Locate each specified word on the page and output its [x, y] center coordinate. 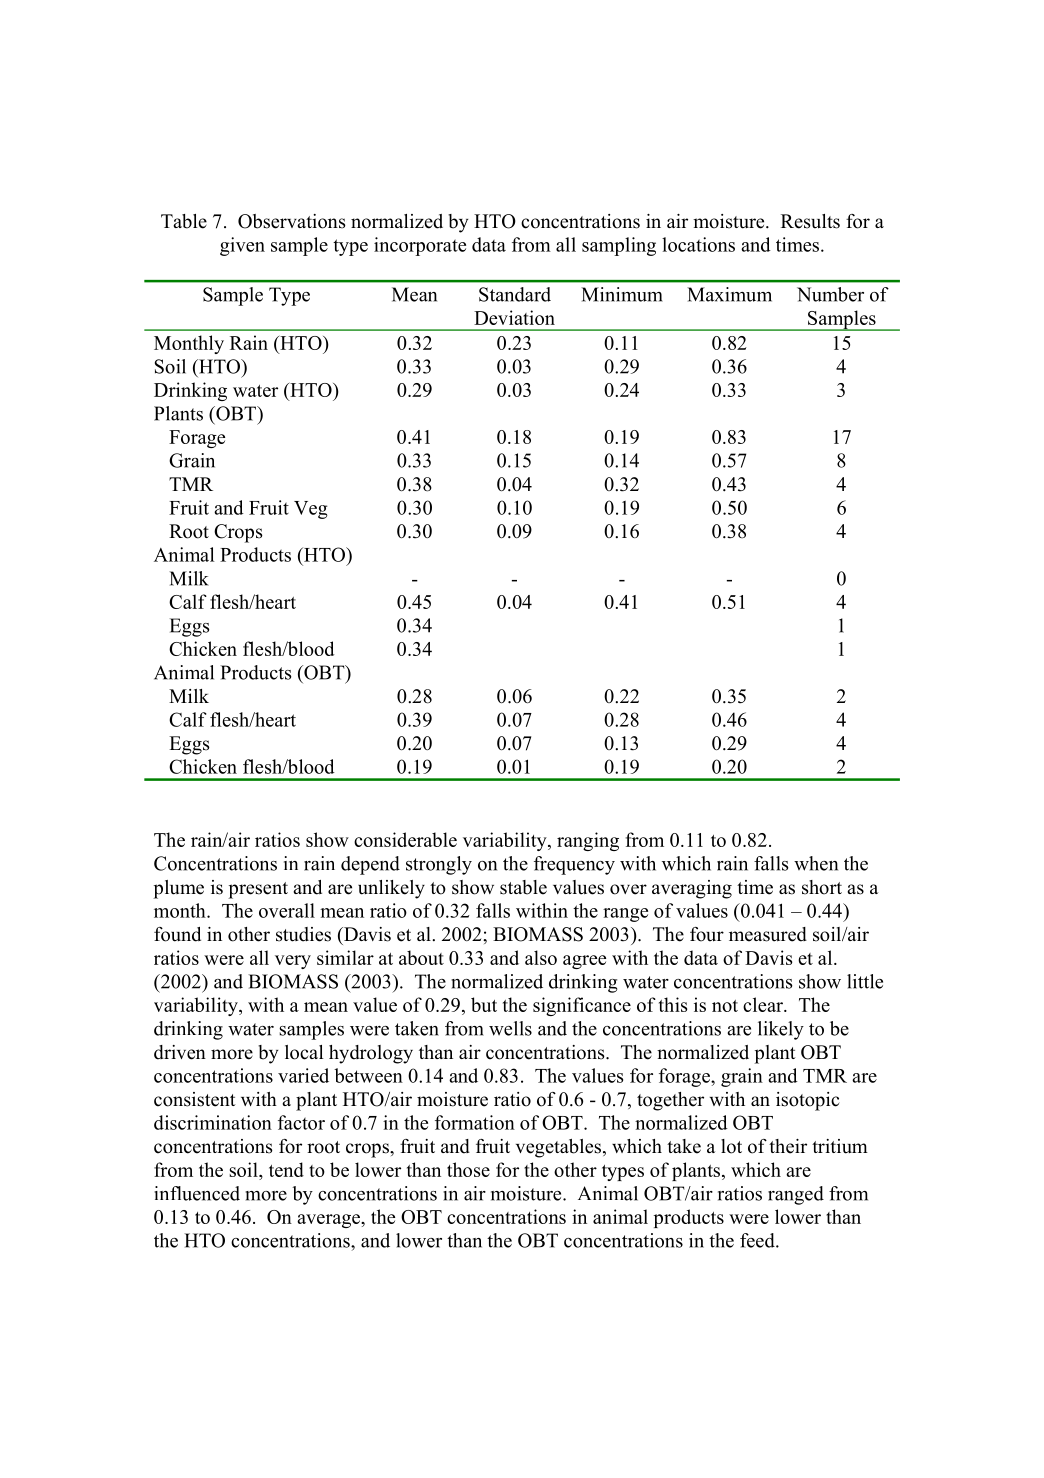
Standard [515, 294]
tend [286, 1169]
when [816, 863]
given [242, 246]
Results [810, 221]
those [468, 1169]
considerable [405, 839]
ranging [588, 841]
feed [758, 1240]
